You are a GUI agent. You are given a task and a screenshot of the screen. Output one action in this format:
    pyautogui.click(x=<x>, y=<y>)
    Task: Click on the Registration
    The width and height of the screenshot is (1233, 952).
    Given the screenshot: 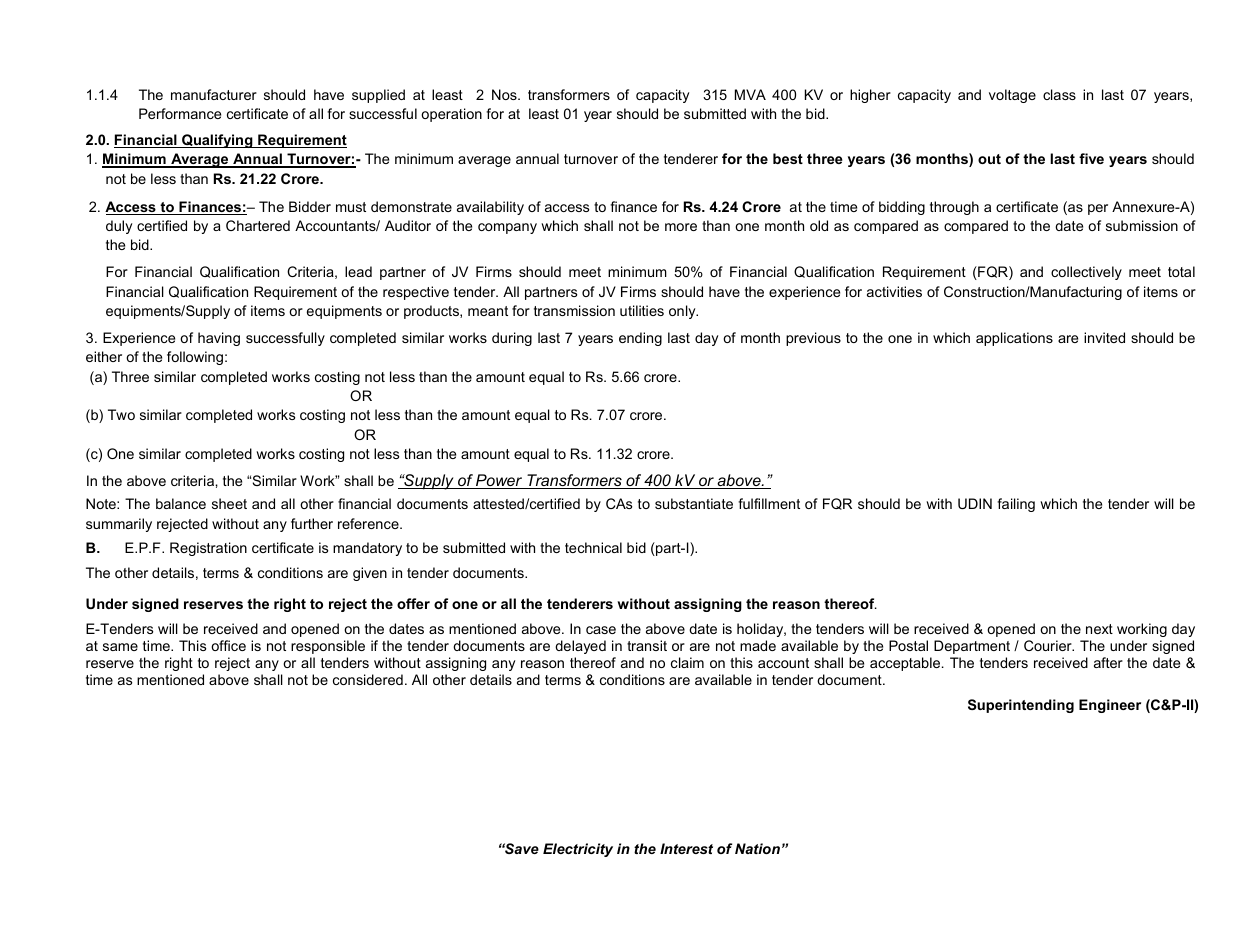 What is the action you would take?
    pyautogui.click(x=208, y=549)
